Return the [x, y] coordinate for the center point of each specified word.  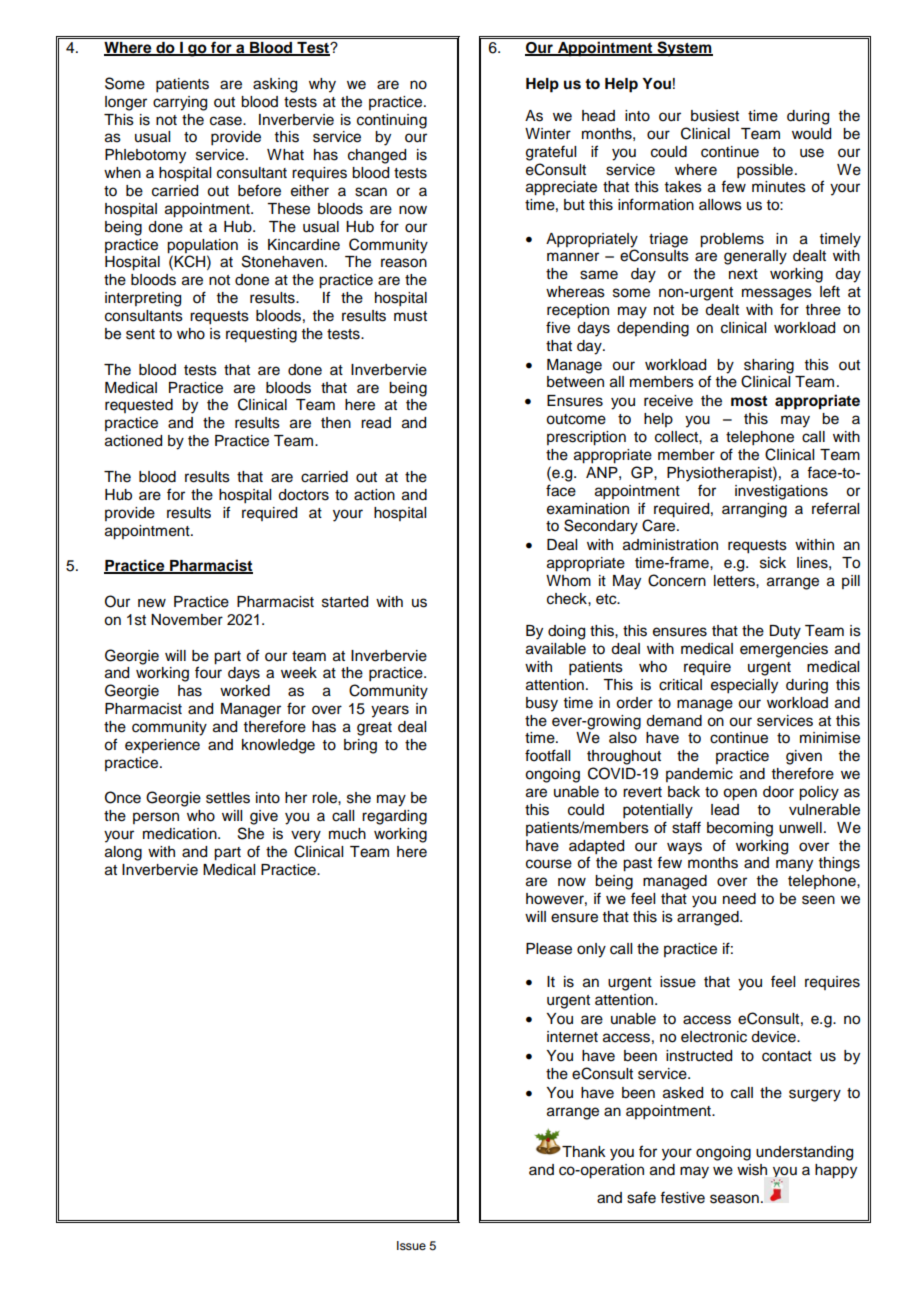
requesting [261, 335]
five [558, 327]
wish [752, 1170]
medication [181, 834]
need [739, 899]
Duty [785, 632]
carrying [180, 103]
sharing [769, 367]
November [187, 620]
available [556, 649]
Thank [583, 1151]
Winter [548, 134]
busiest [715, 116]
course [549, 864]
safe [641, 1197]
